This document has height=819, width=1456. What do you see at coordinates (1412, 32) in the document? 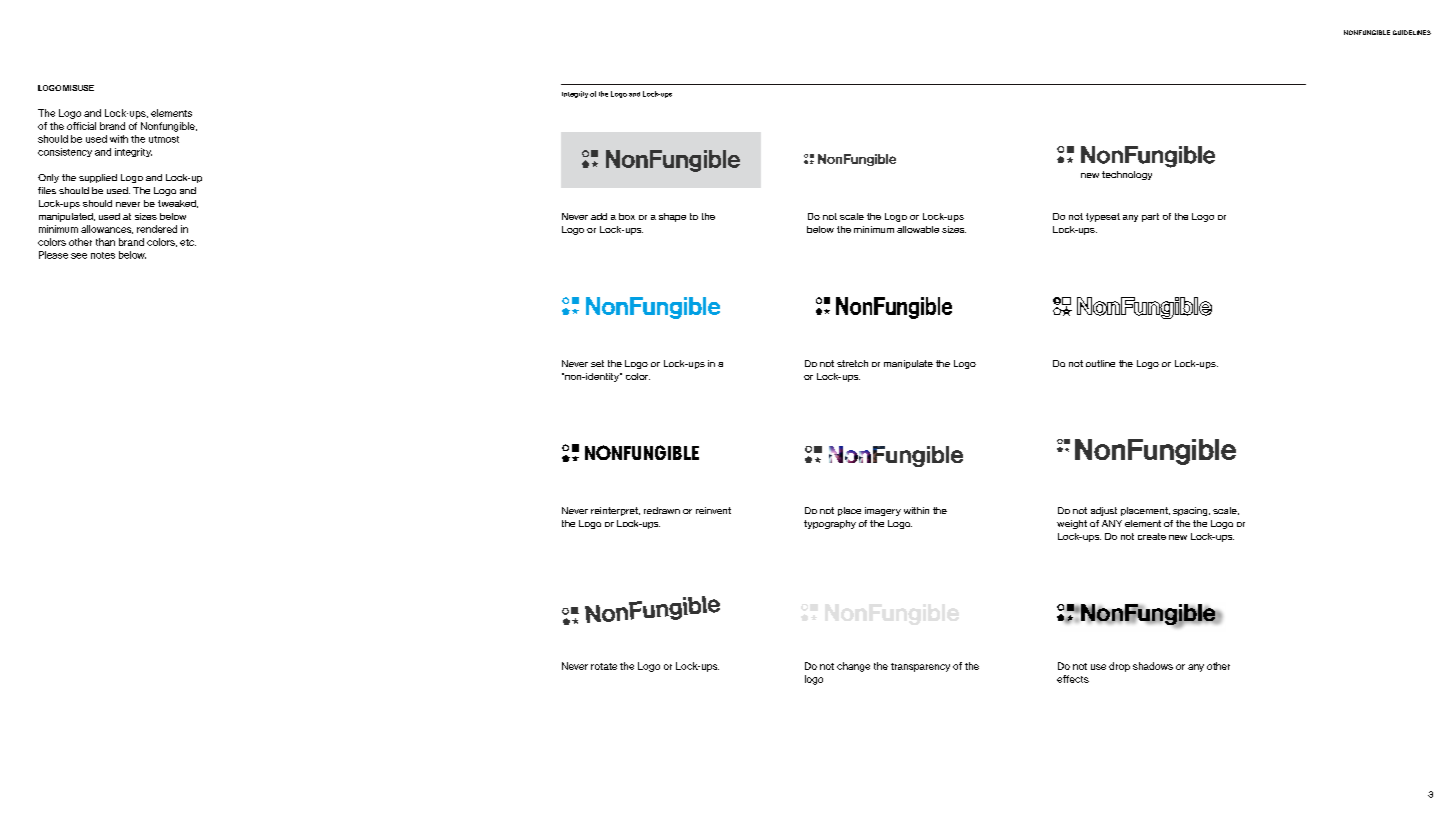
I see `GUIDELINES` at bounding box center [1412, 32].
